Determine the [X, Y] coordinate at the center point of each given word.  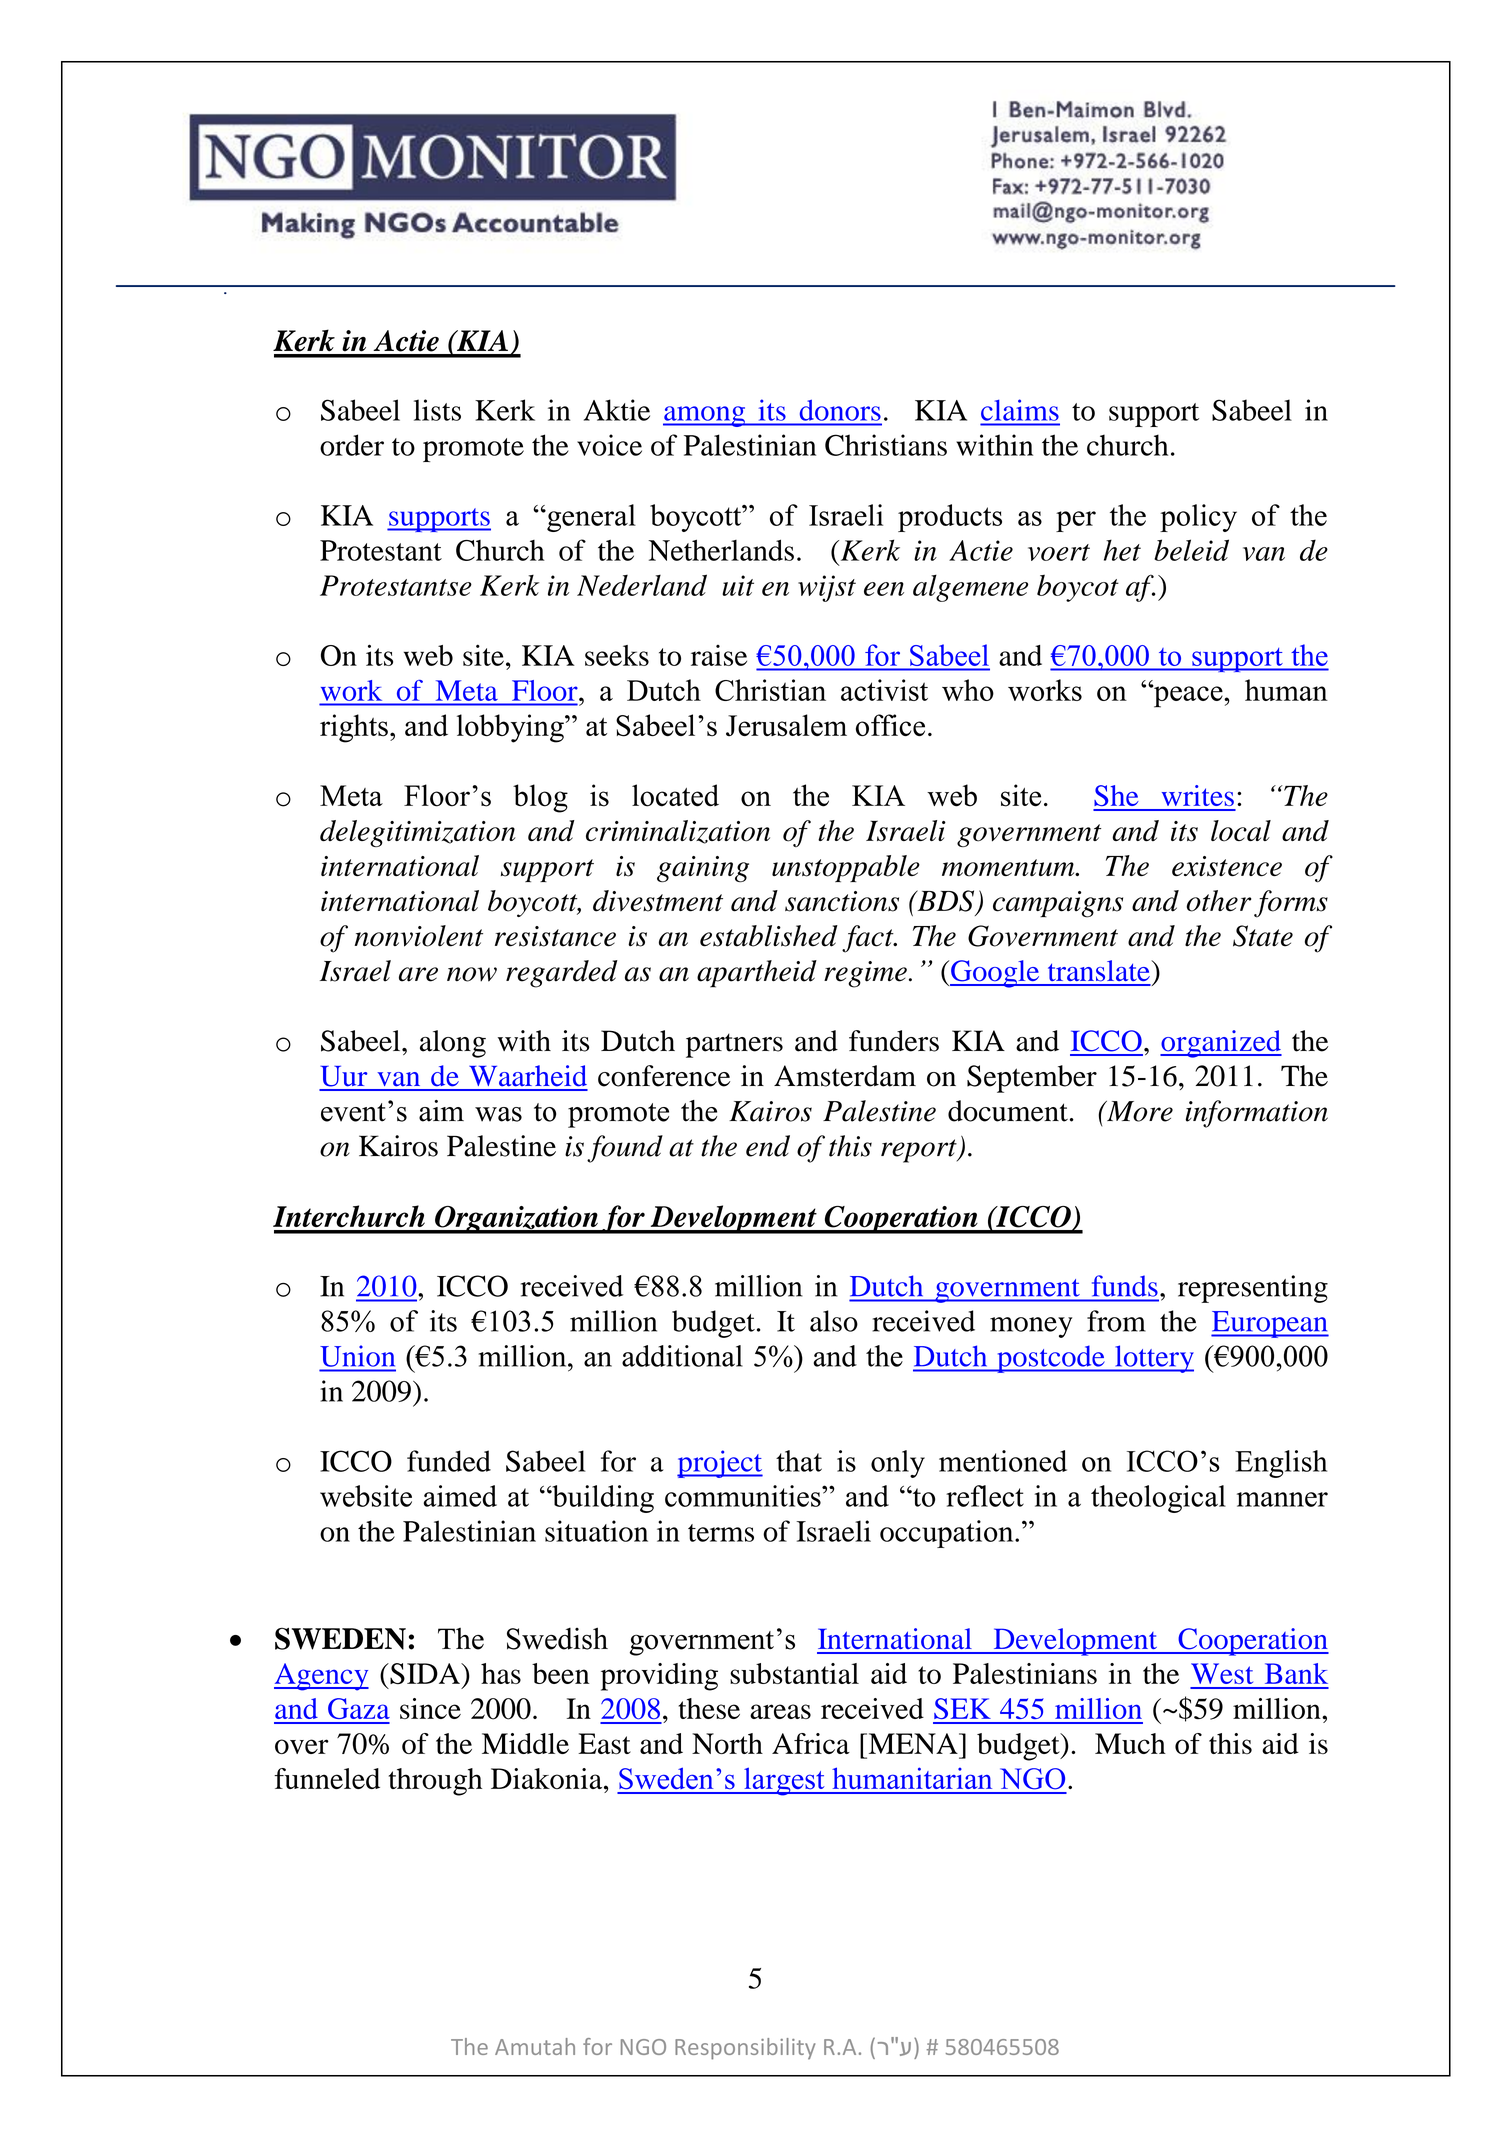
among [705, 416]
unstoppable [846, 869]
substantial [794, 1673]
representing [1253, 1289]
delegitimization [418, 833]
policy [1198, 518]
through [435, 1782]
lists [437, 410]
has [501, 1673]
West [1222, 1673]
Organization [516, 1220]
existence [1227, 866]
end [768, 1146]
